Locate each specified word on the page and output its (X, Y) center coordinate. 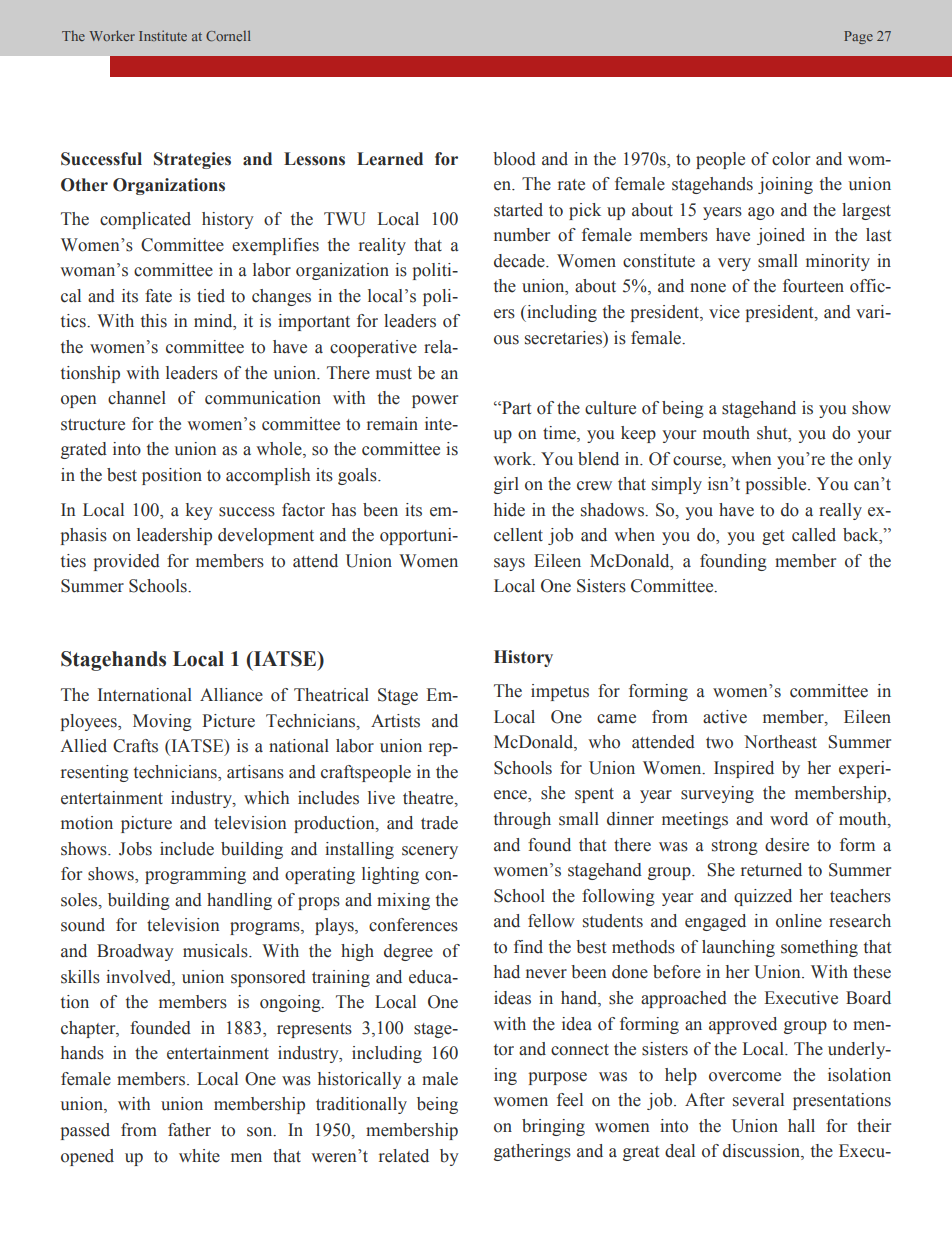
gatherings (532, 1152)
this (154, 321)
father (189, 1130)
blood (514, 159)
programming (195, 875)
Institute (163, 35)
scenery (430, 852)
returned (771, 870)
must (394, 374)
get (773, 537)
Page (858, 37)
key (199, 511)
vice (724, 312)
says (509, 564)
